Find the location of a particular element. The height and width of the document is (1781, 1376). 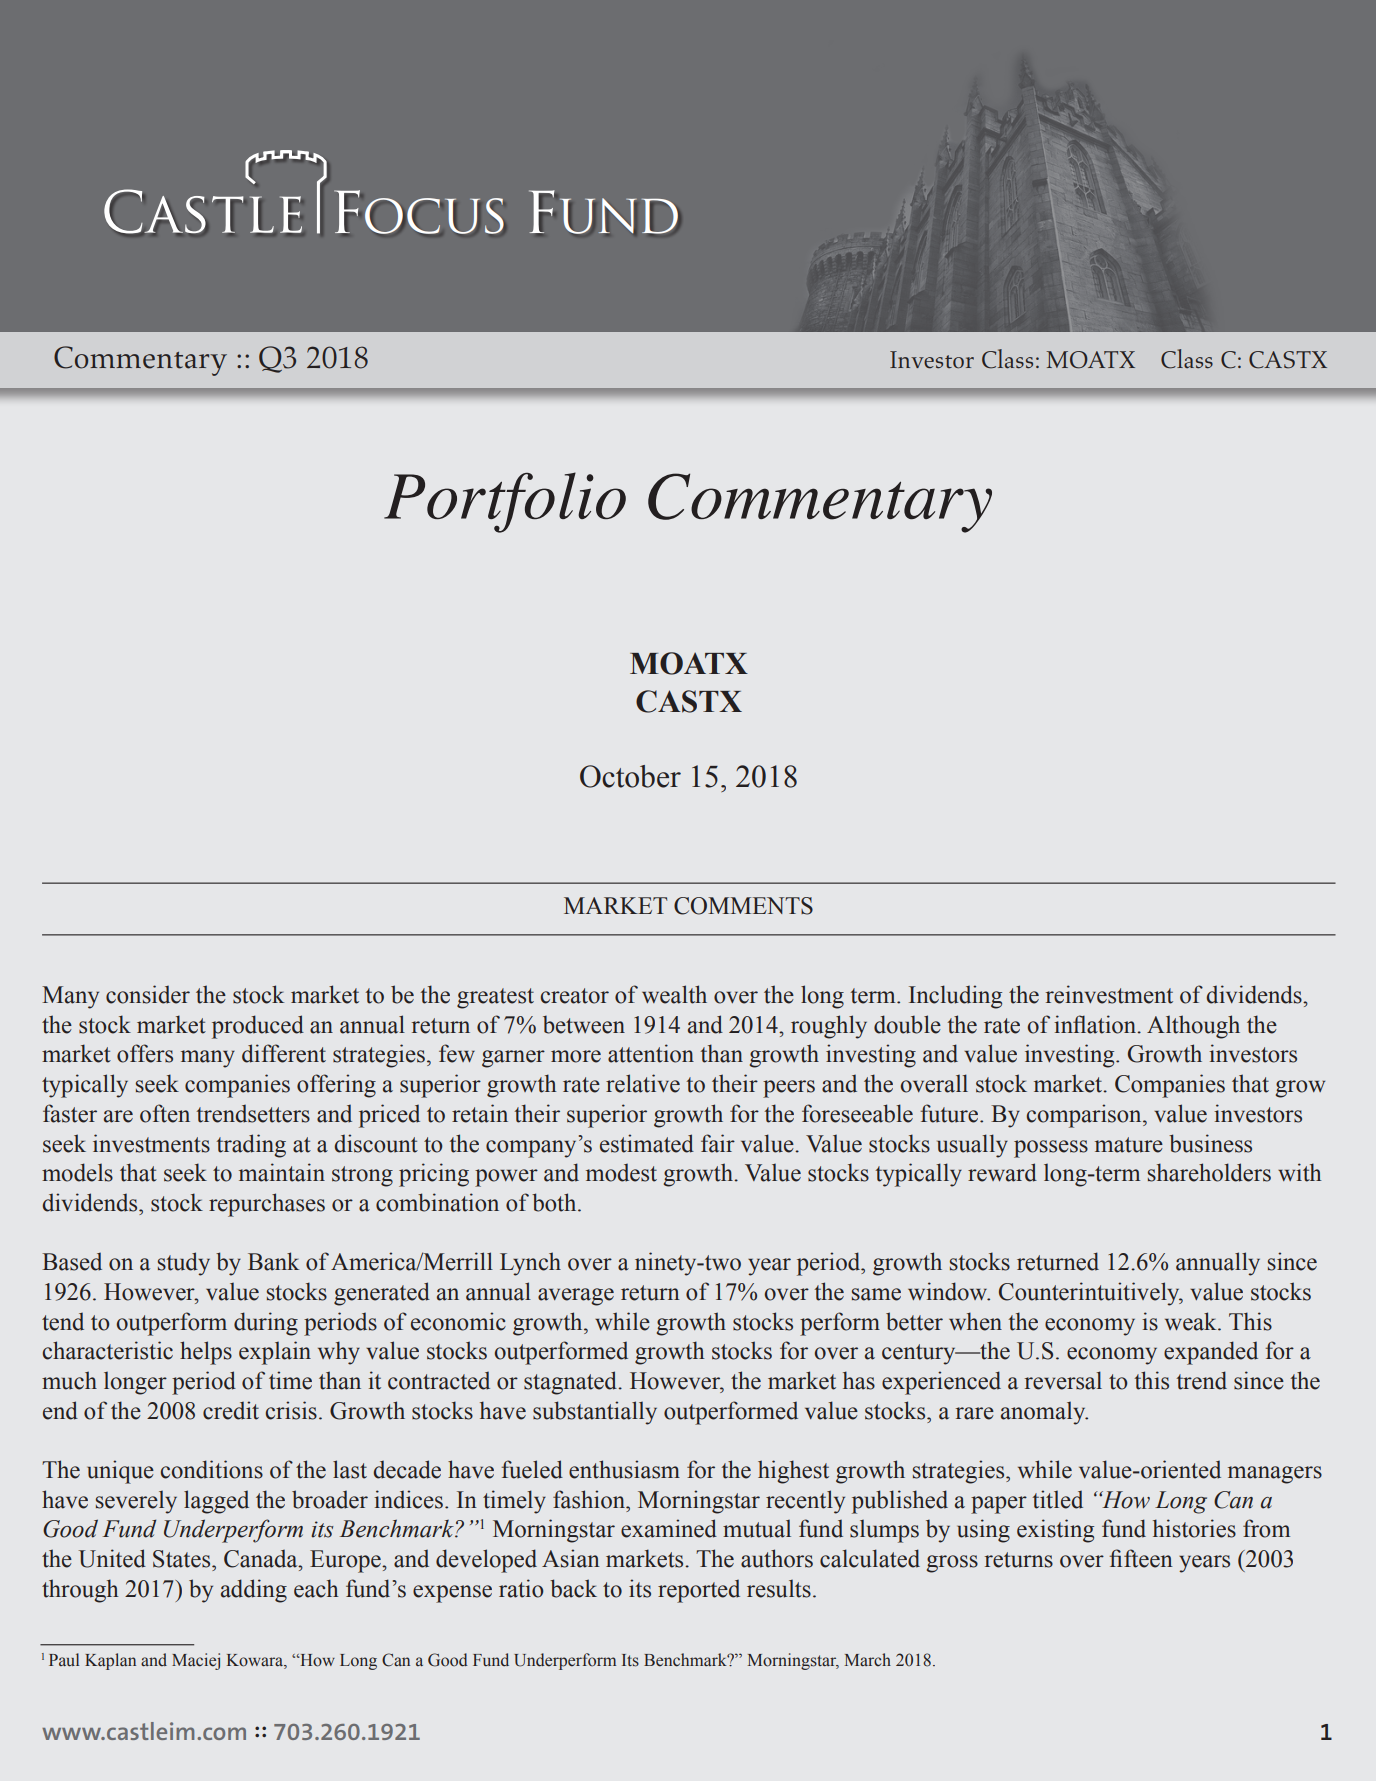

Portfolio is located at coordinates (505, 502).
